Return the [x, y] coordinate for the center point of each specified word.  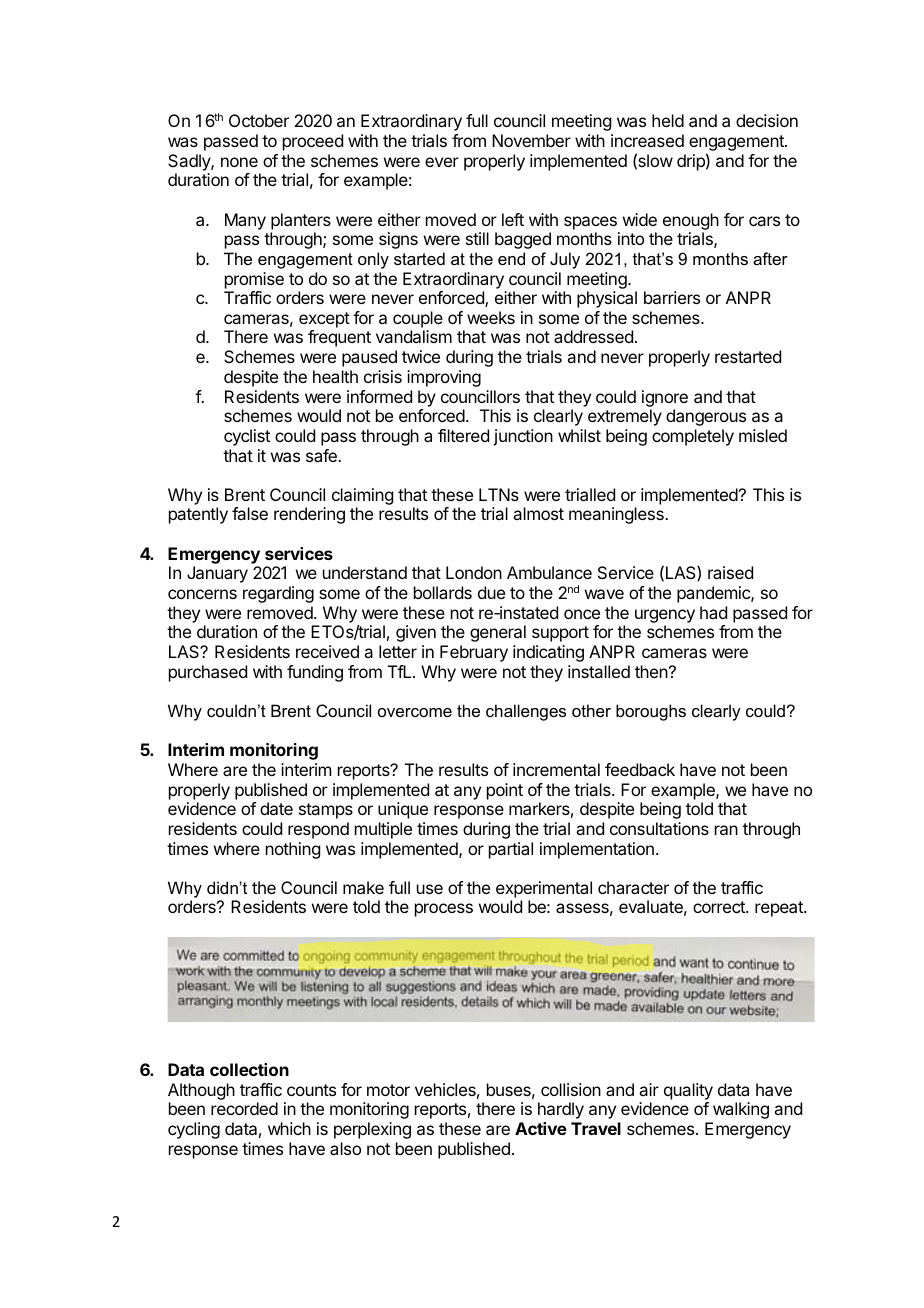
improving [444, 378]
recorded [244, 1108]
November [531, 140]
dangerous [706, 417]
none [239, 162]
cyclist [247, 437]
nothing [293, 850]
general [498, 633]
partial [511, 850]
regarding [278, 594]
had [713, 612]
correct [720, 907]
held [668, 120]
